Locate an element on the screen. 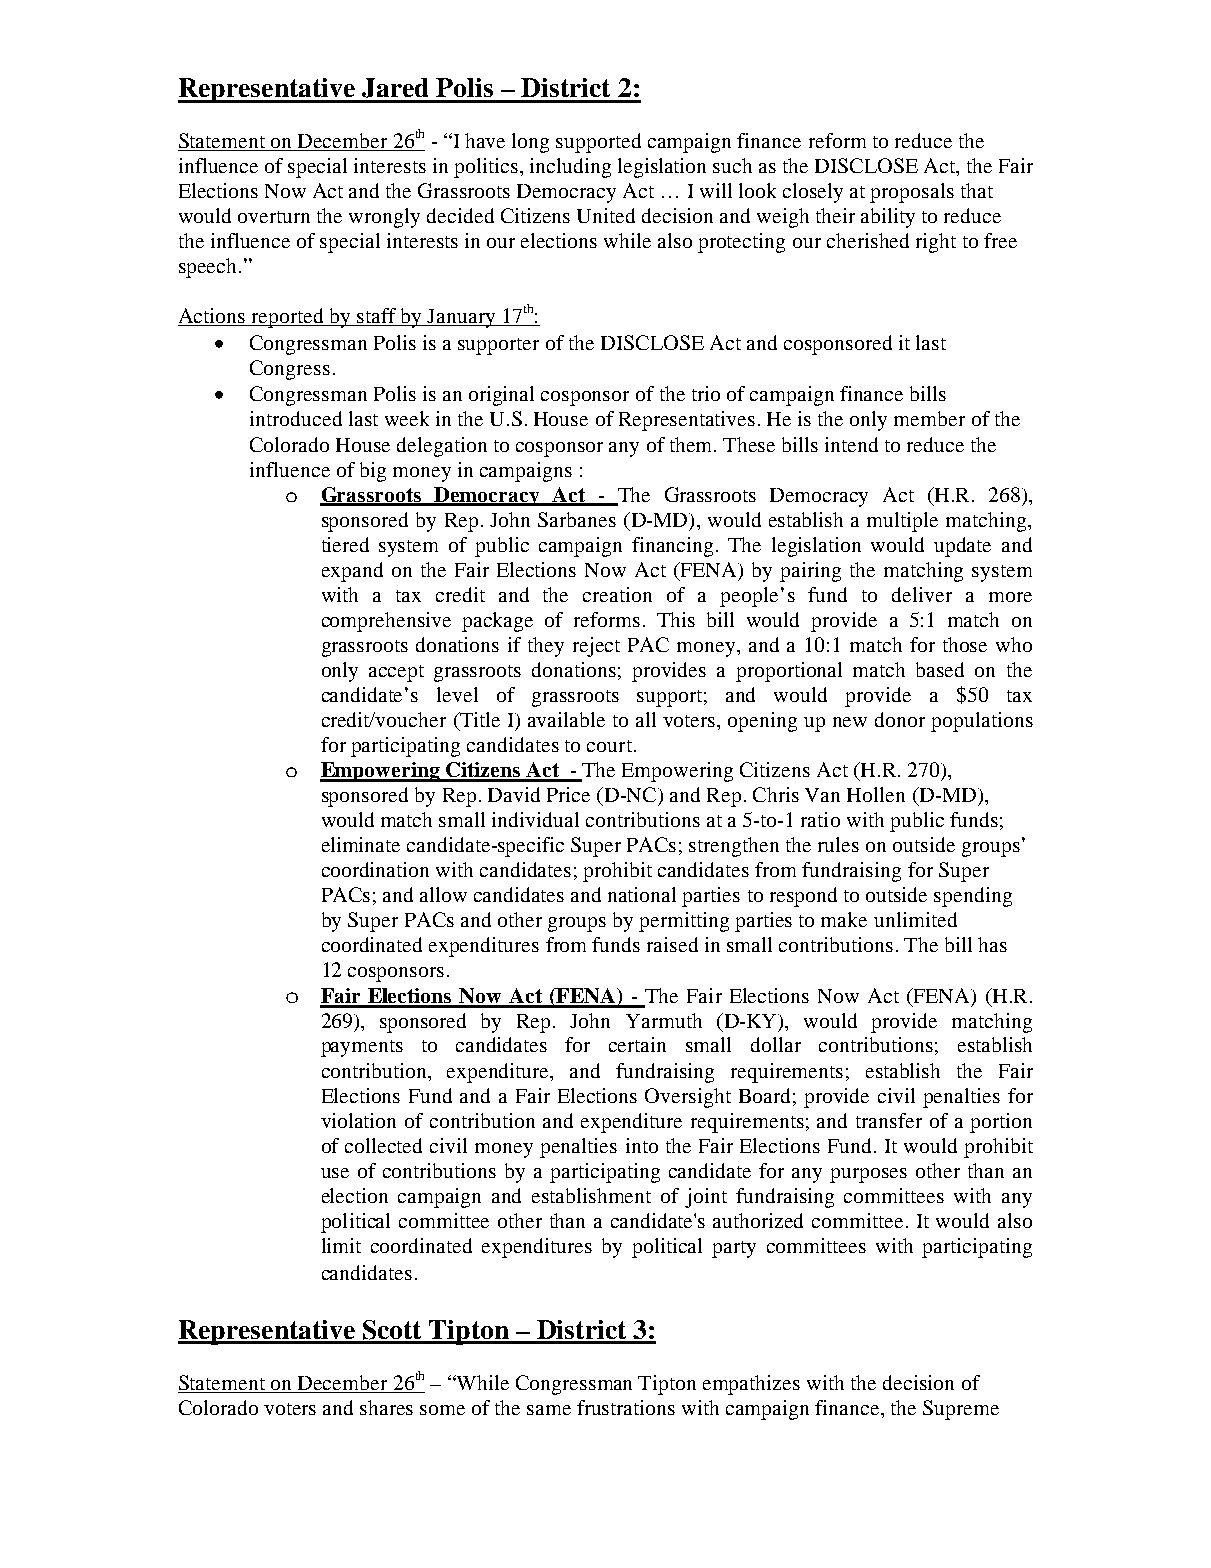 This screenshot has width=1211, height=1568. raised is located at coordinates (672, 944).
